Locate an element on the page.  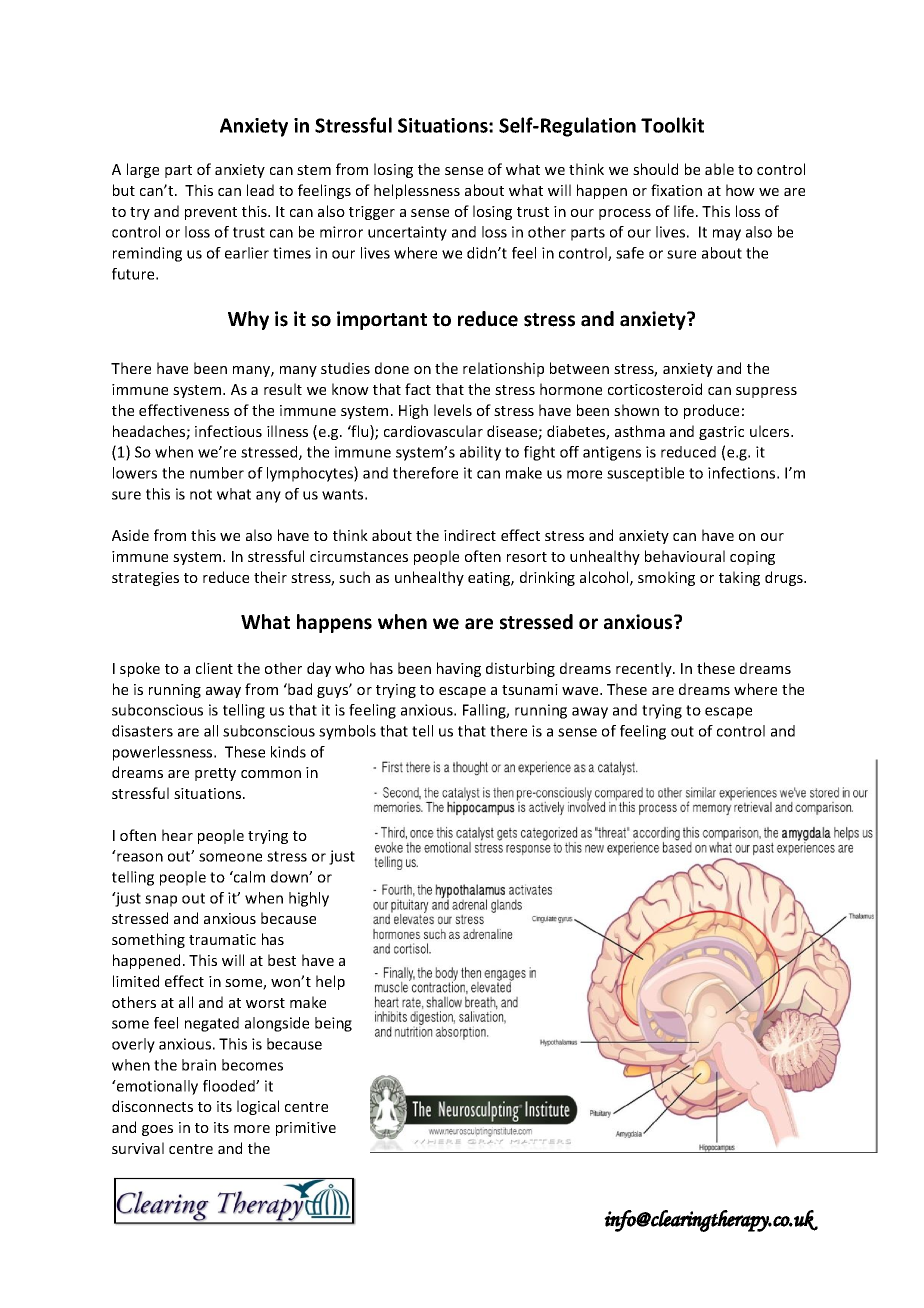
trigger is located at coordinates (372, 213).
